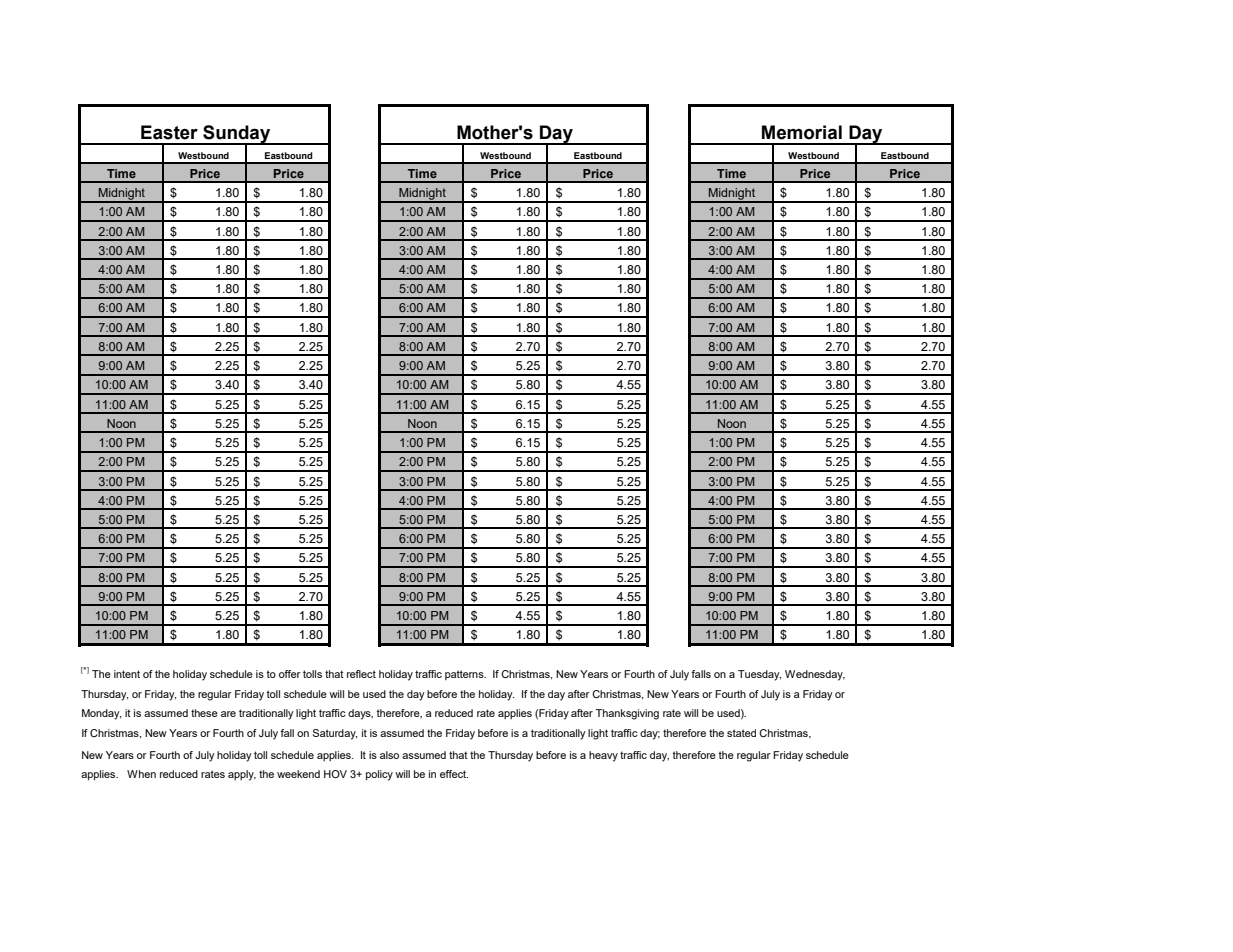 This screenshot has width=1233, height=952. I want to click on patterns, so click(465, 675).
